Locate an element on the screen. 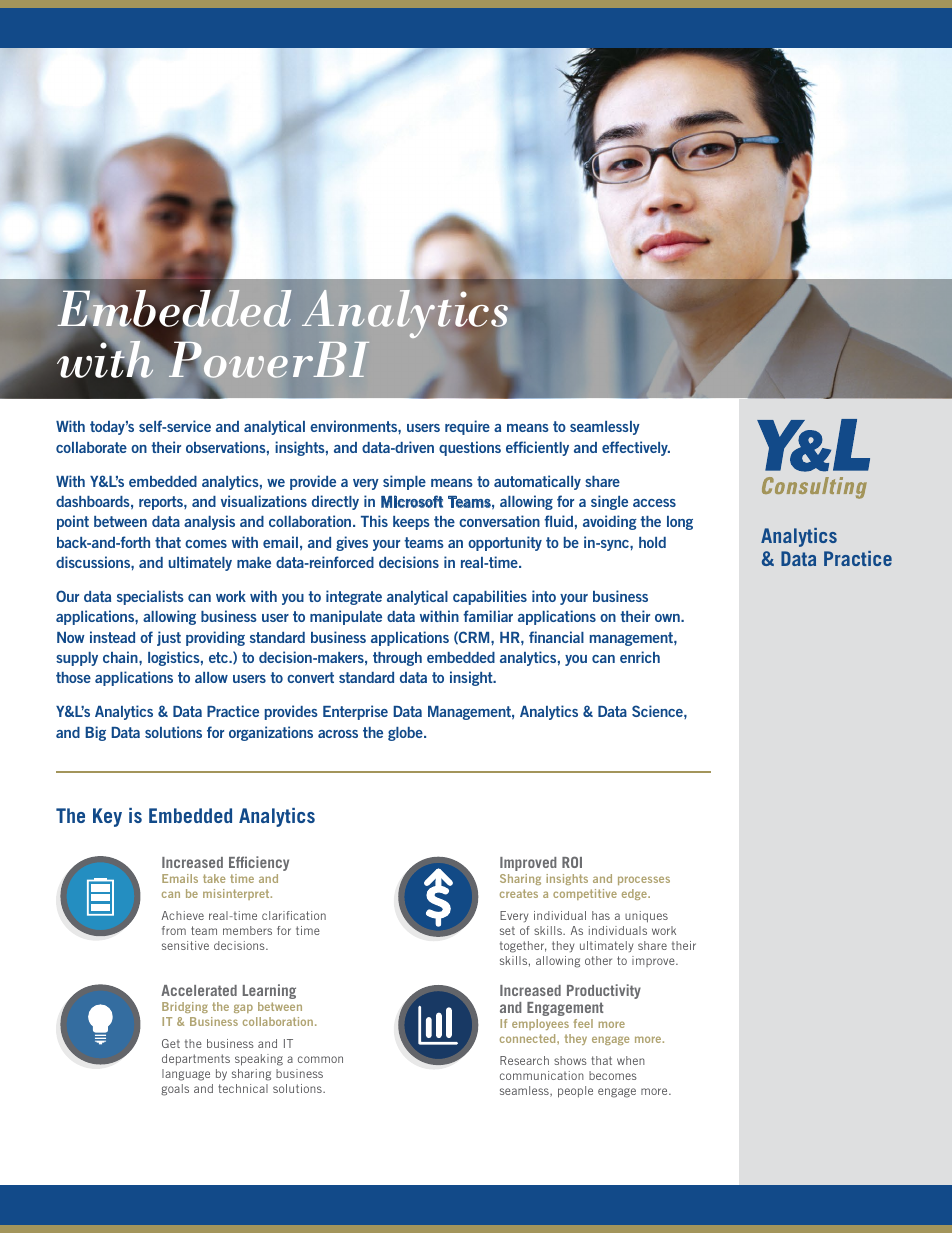 The width and height of the screenshot is (952, 1233). chain is located at coordinates (121, 657).
